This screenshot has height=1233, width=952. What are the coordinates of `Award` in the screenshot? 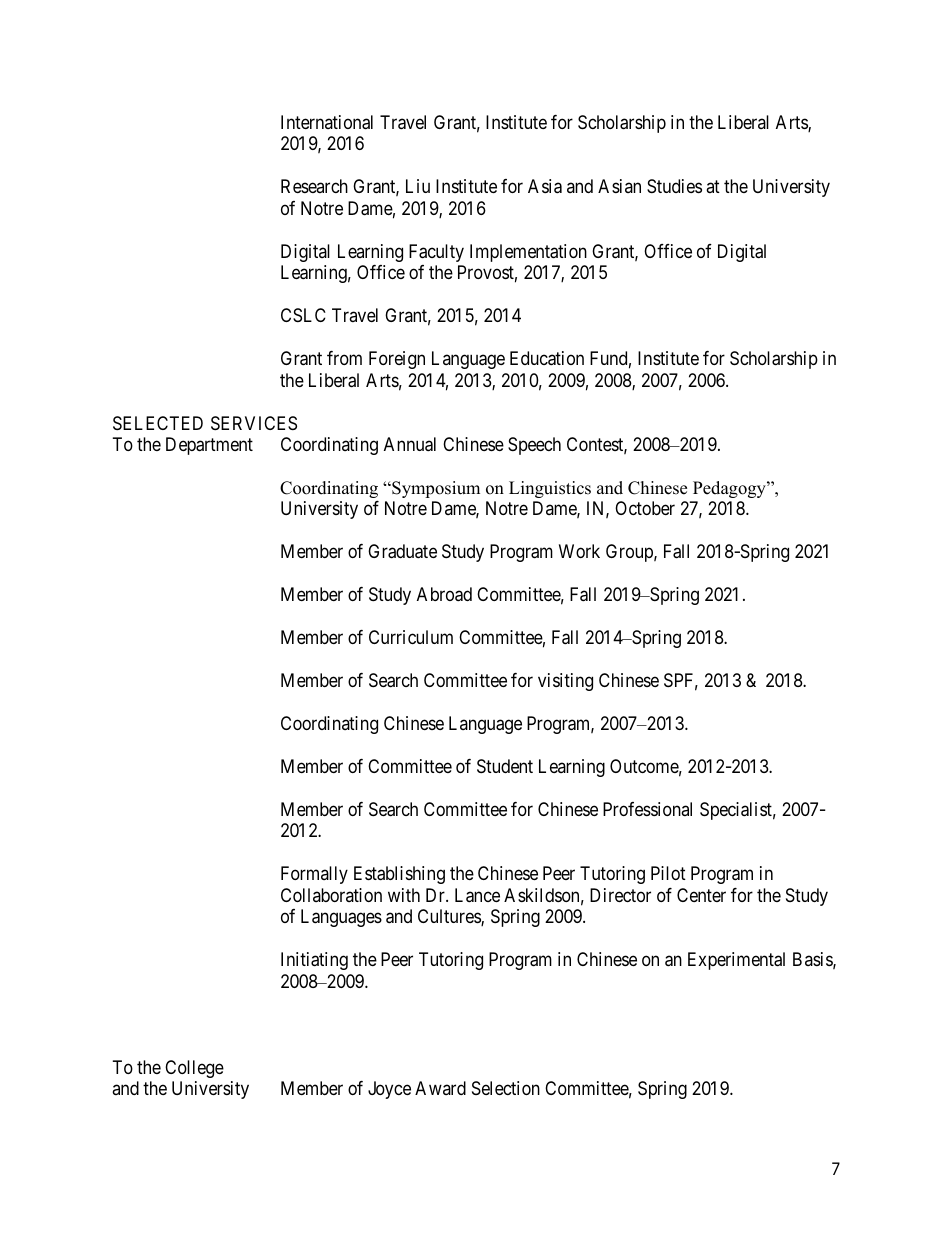 It's located at (440, 1088).
